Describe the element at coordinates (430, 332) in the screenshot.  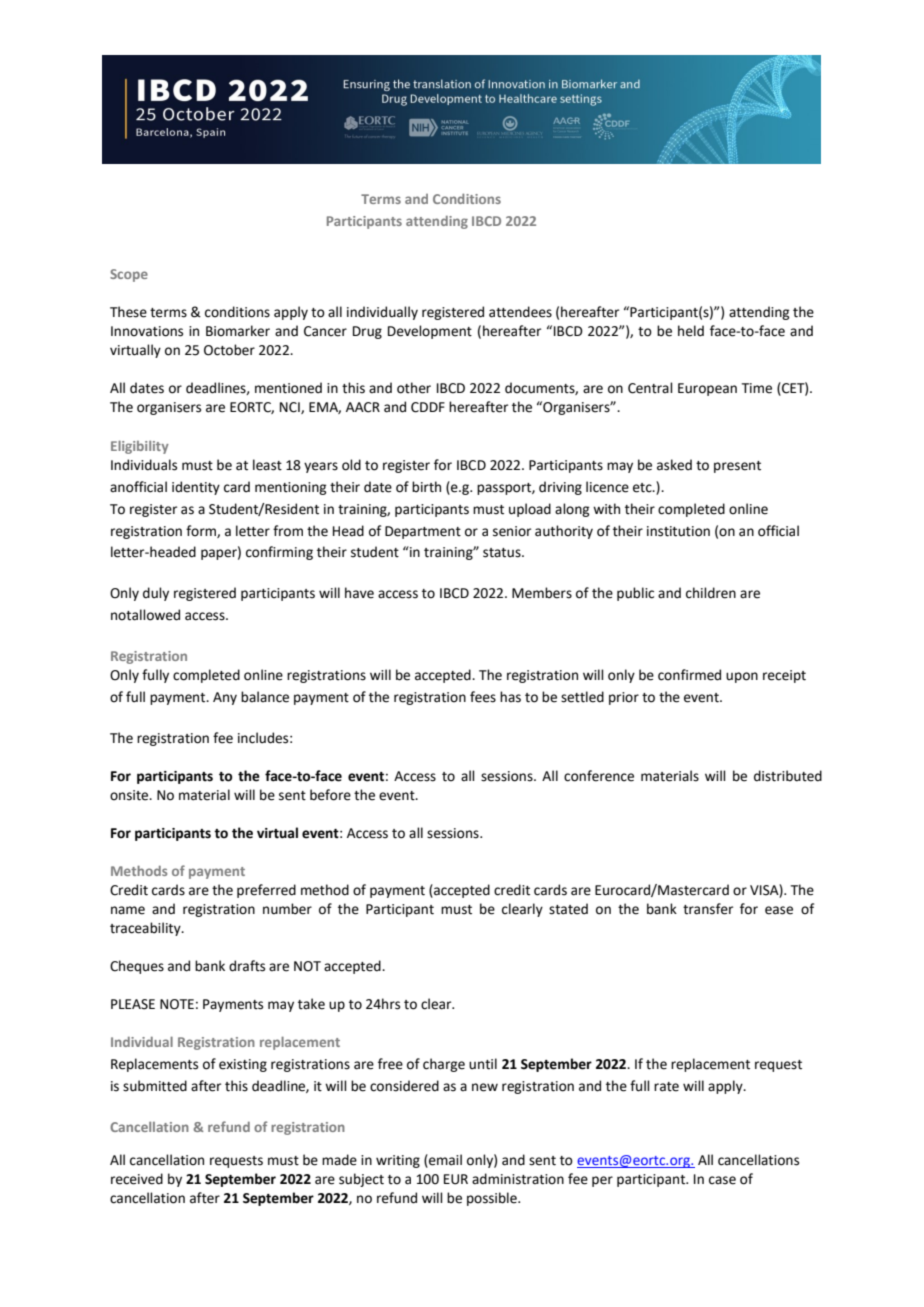
I see `Development` at that location.
